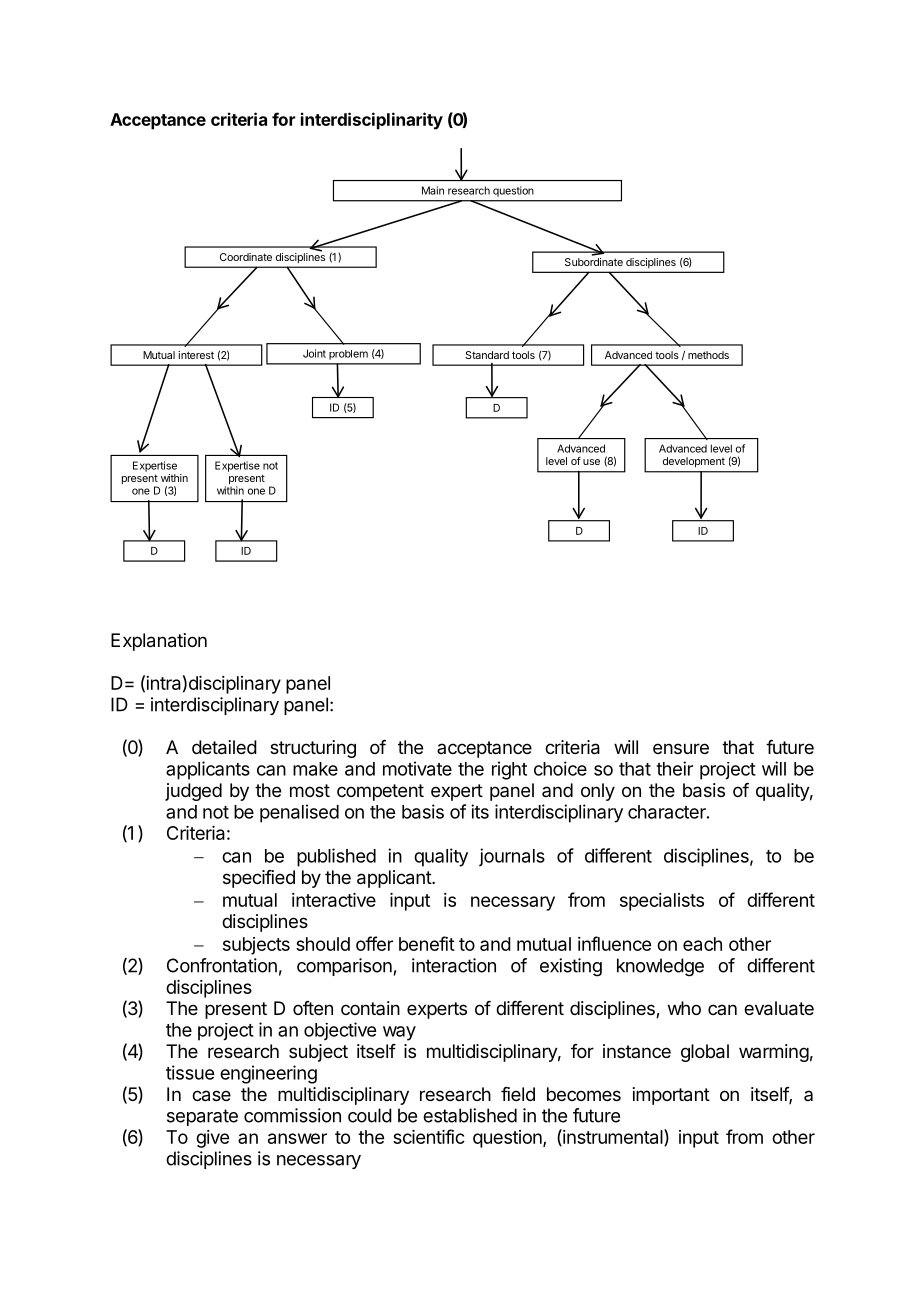  What do you see at coordinates (594, 262) in the screenshot?
I see `Subordinate` at bounding box center [594, 262].
